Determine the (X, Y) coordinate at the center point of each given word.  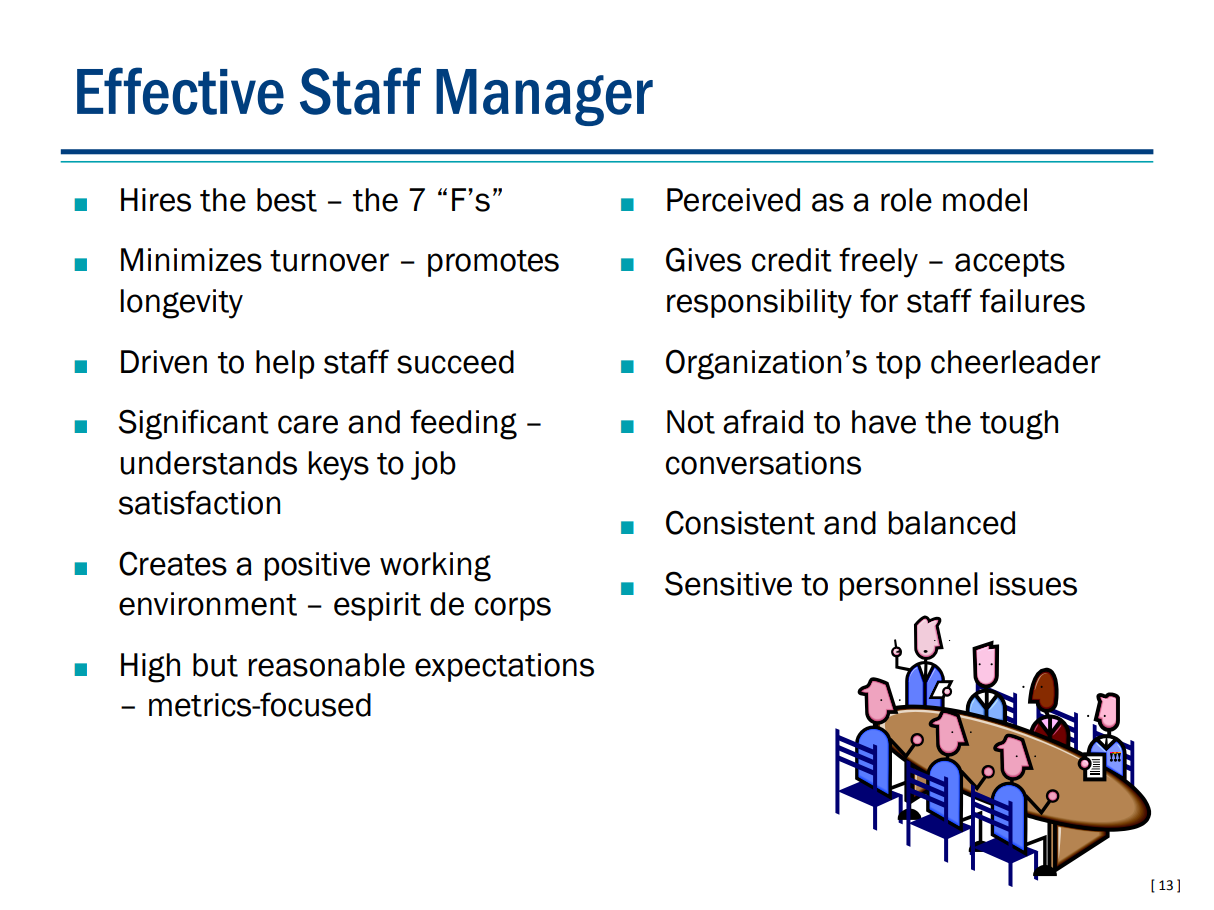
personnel (909, 586)
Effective (180, 91)
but (215, 665)
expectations (504, 667)
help (285, 364)
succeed (455, 362)
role (906, 200)
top (898, 365)
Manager (544, 97)
